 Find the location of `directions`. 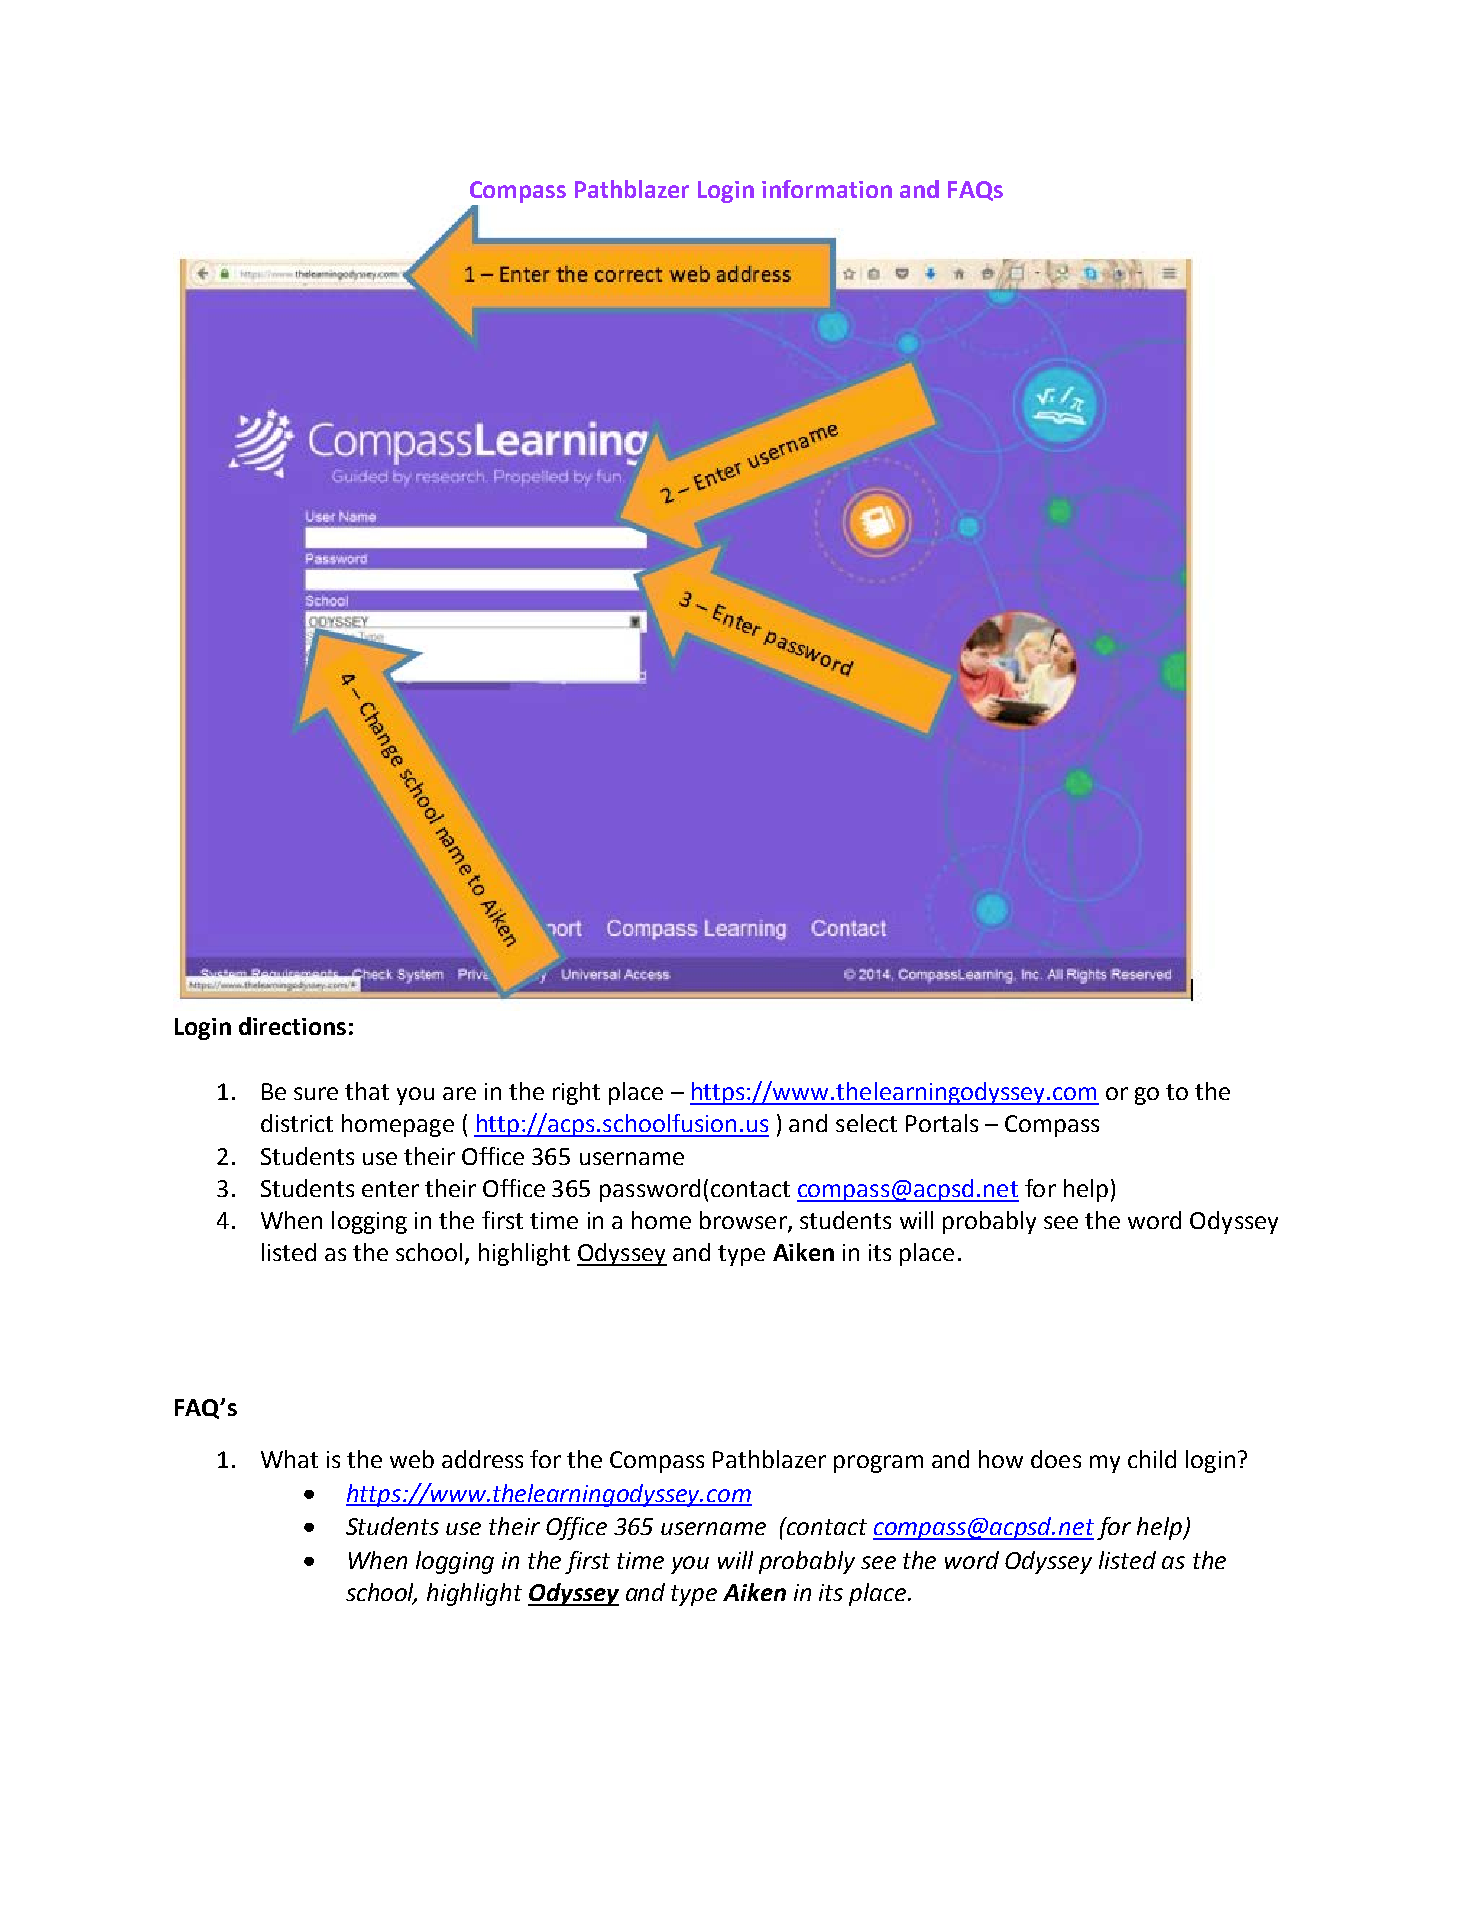

directions is located at coordinates (292, 1026).
